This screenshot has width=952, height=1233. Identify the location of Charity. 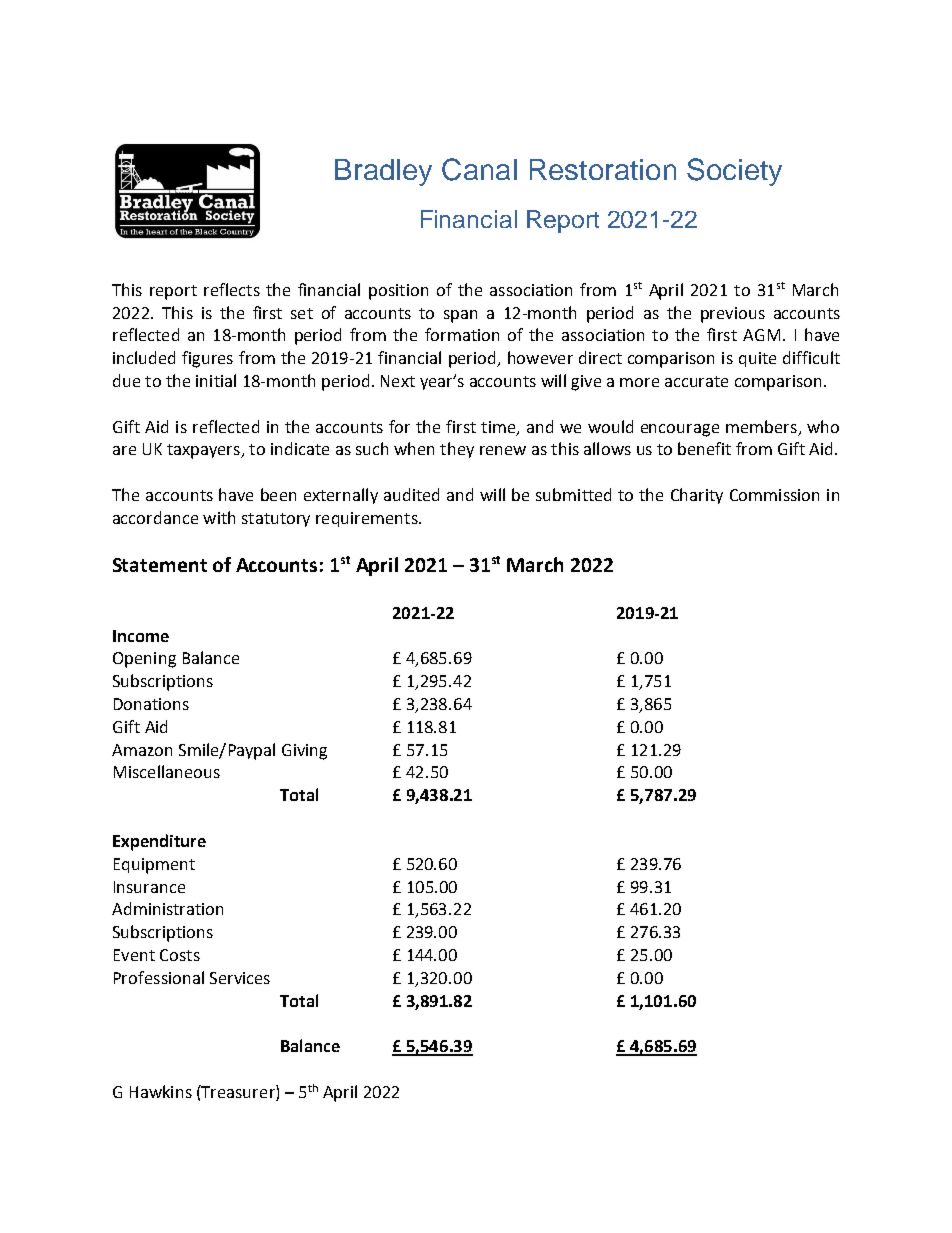
(697, 496).
